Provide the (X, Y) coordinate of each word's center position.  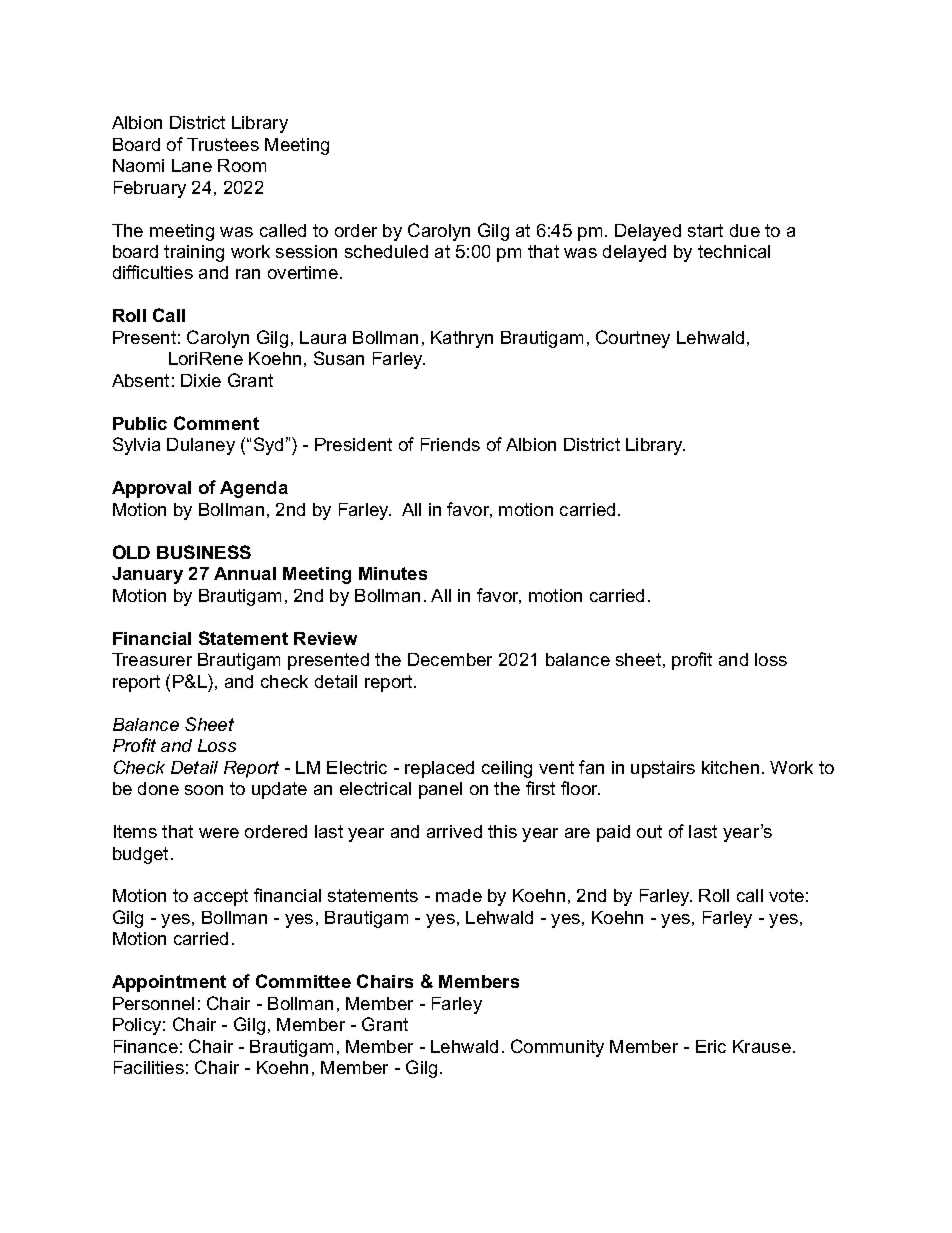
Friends (450, 444)
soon (204, 790)
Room (242, 165)
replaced (439, 769)
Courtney (633, 339)
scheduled (386, 251)
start (705, 230)
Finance (146, 1046)
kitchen (730, 767)
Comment (216, 423)
